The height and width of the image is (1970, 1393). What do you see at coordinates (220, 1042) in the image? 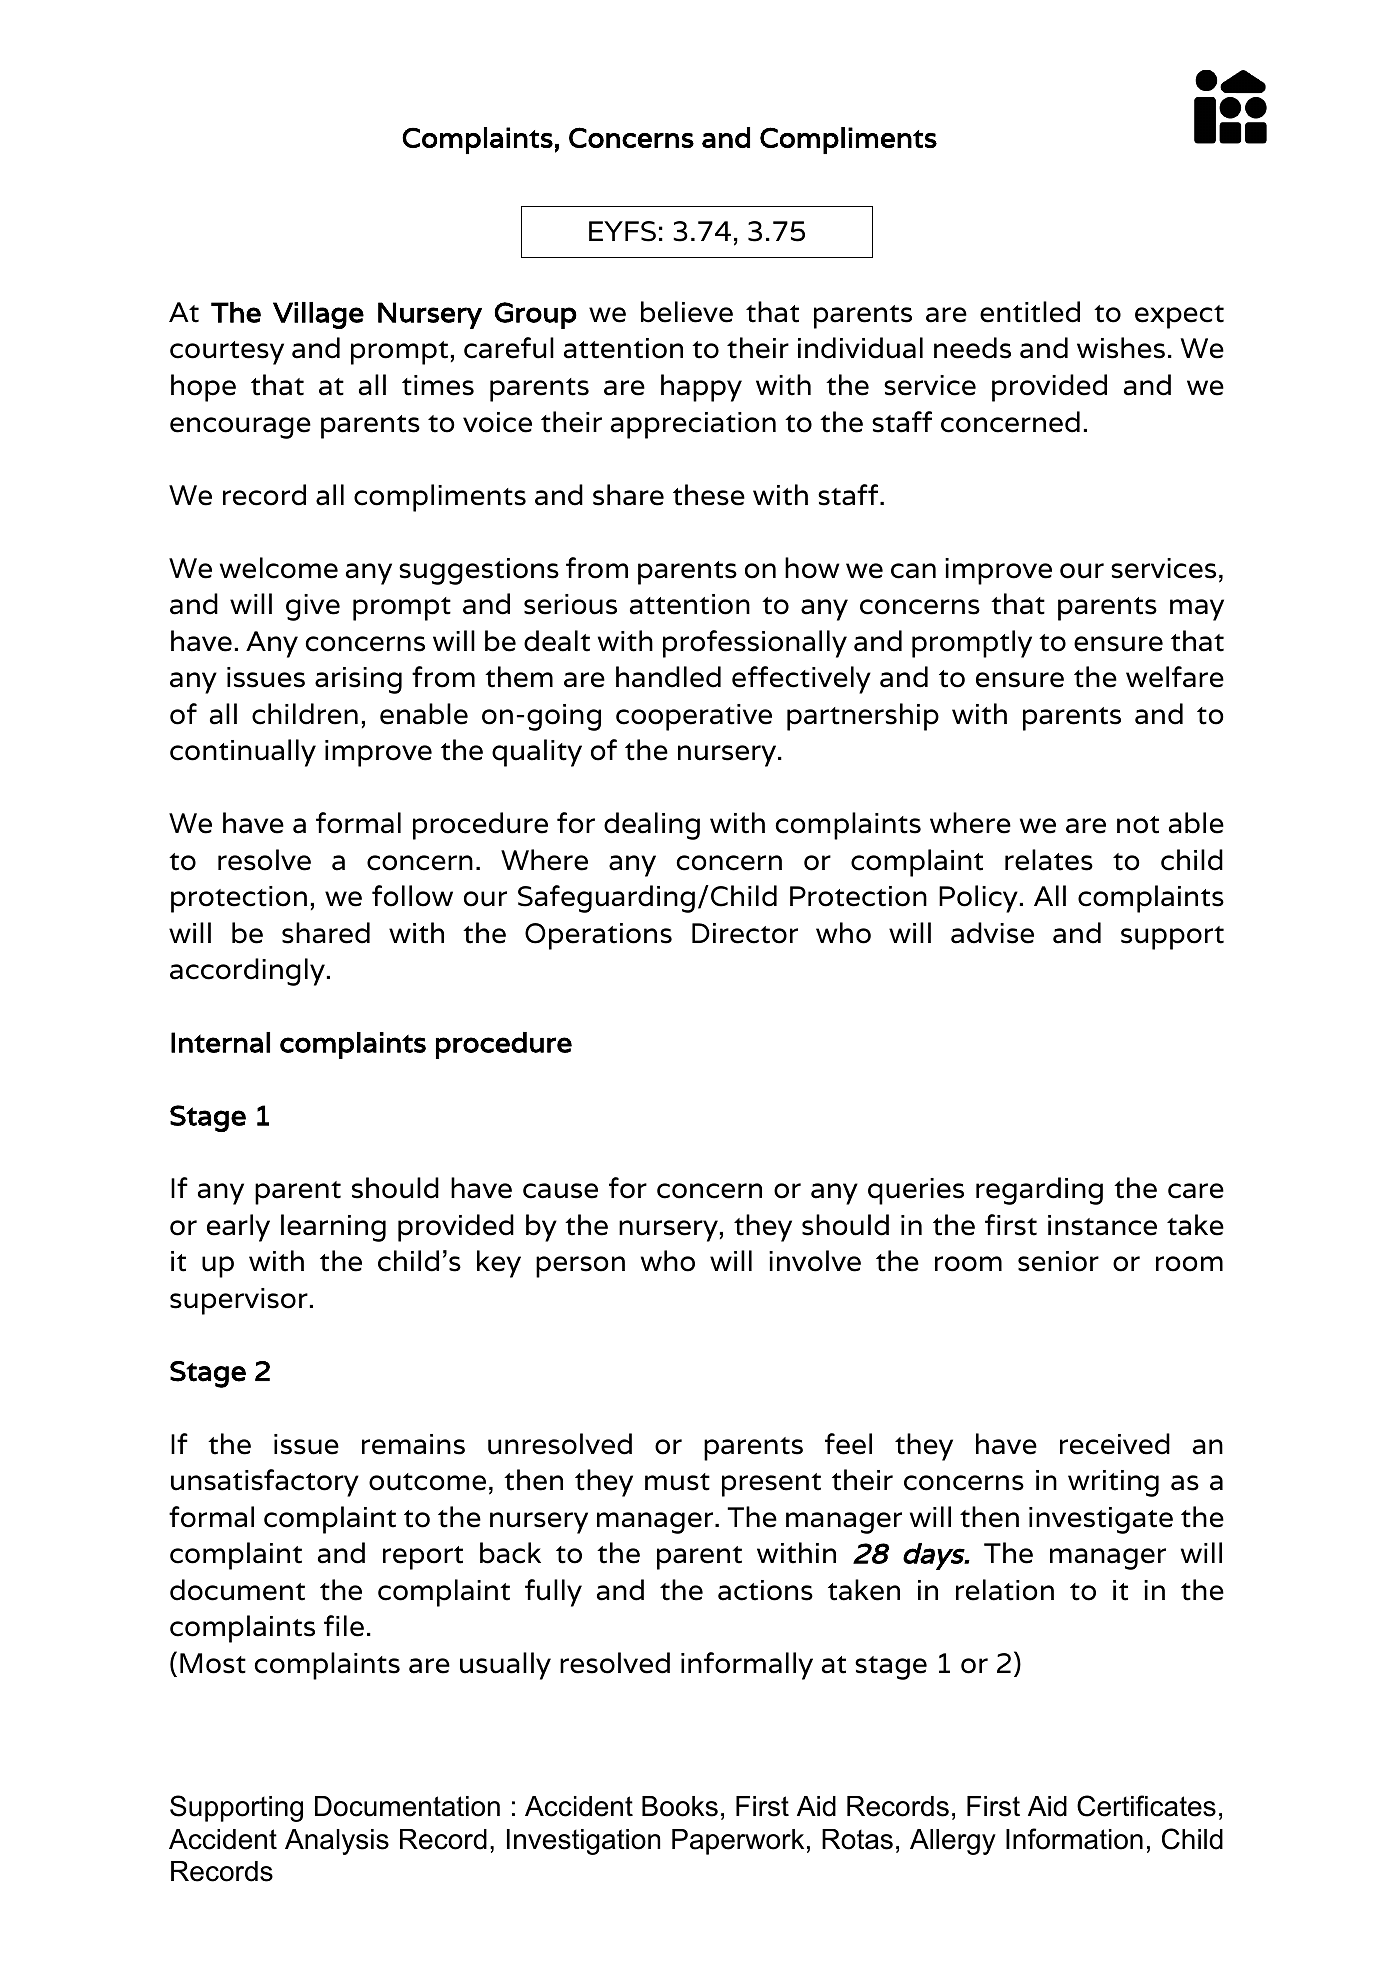
I see `Internal` at bounding box center [220, 1042].
